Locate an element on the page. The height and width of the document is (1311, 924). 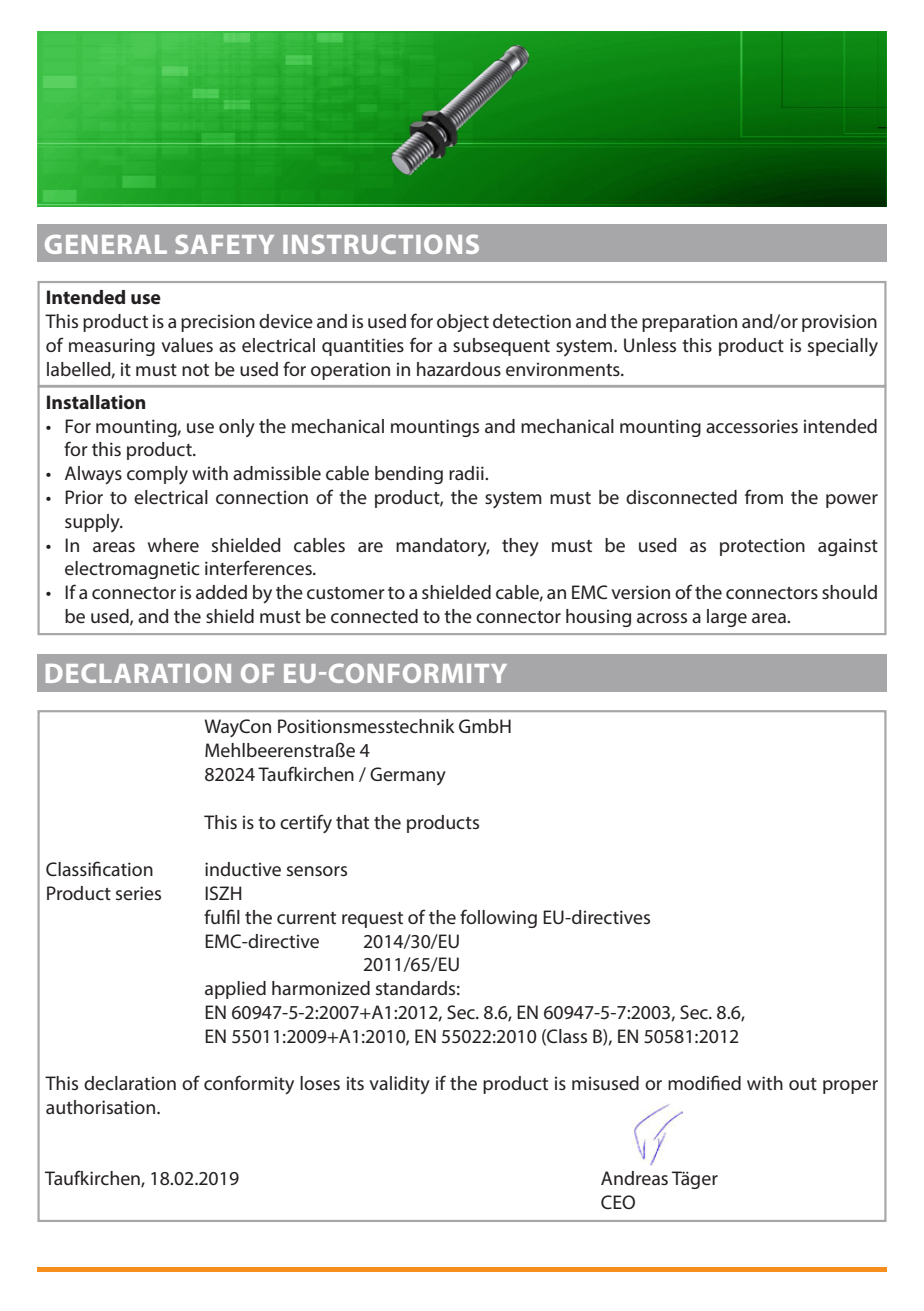
preparation is located at coordinates (689, 323).
